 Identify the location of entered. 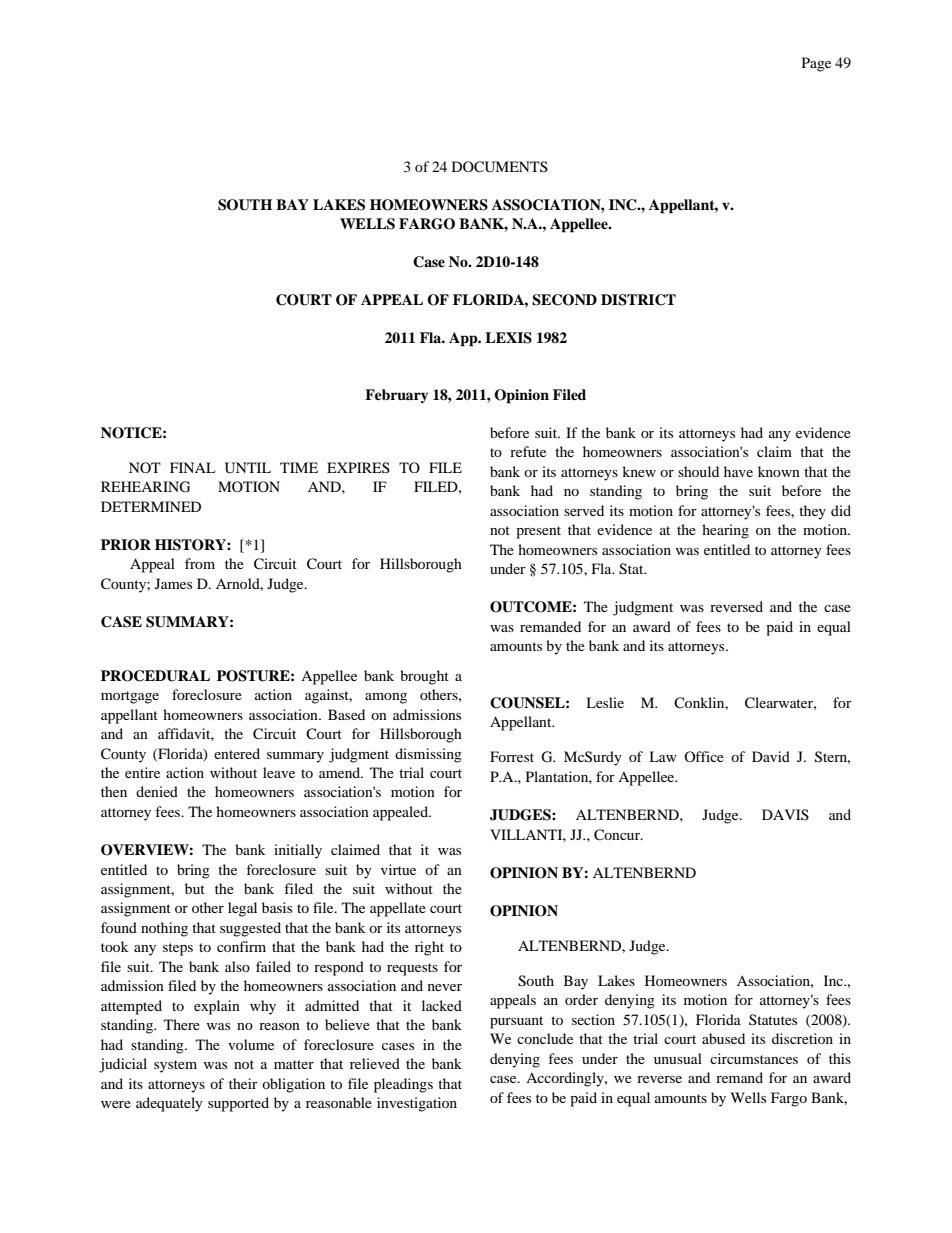
(237, 753).
